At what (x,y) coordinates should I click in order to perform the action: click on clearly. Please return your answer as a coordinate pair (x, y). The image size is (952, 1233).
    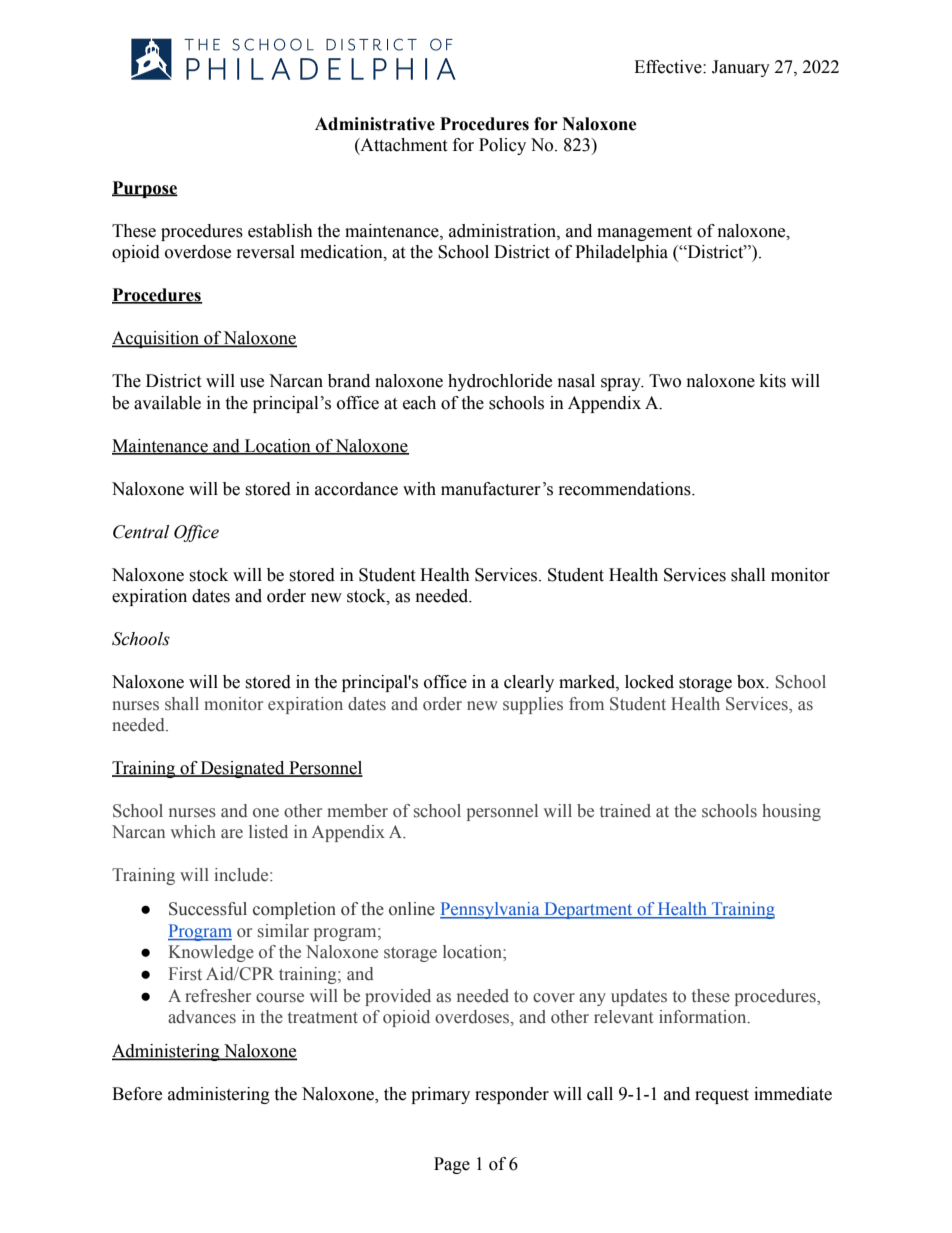
    Looking at the image, I should click on (529, 683).
